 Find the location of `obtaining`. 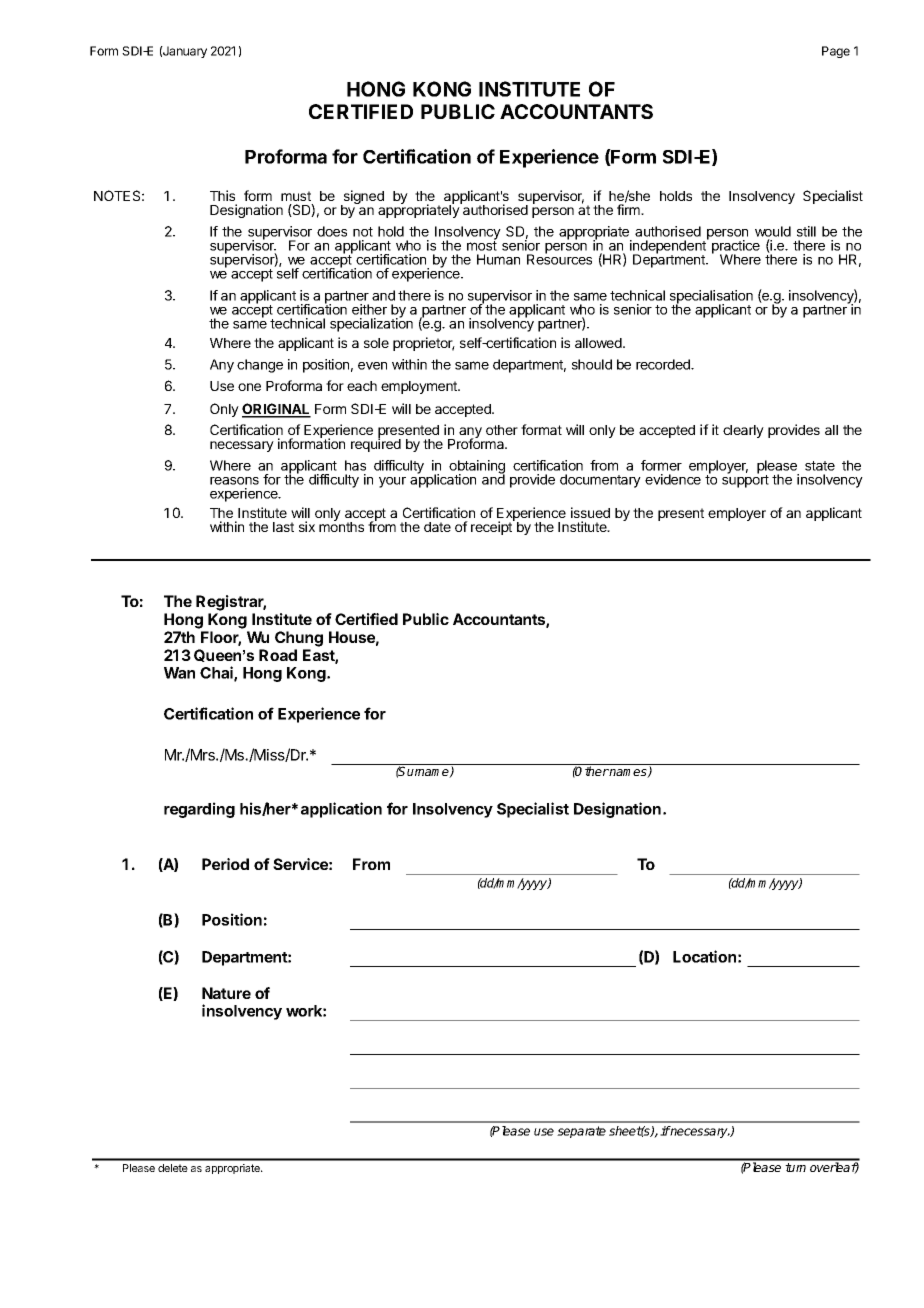

obtaining is located at coordinates (477, 468).
